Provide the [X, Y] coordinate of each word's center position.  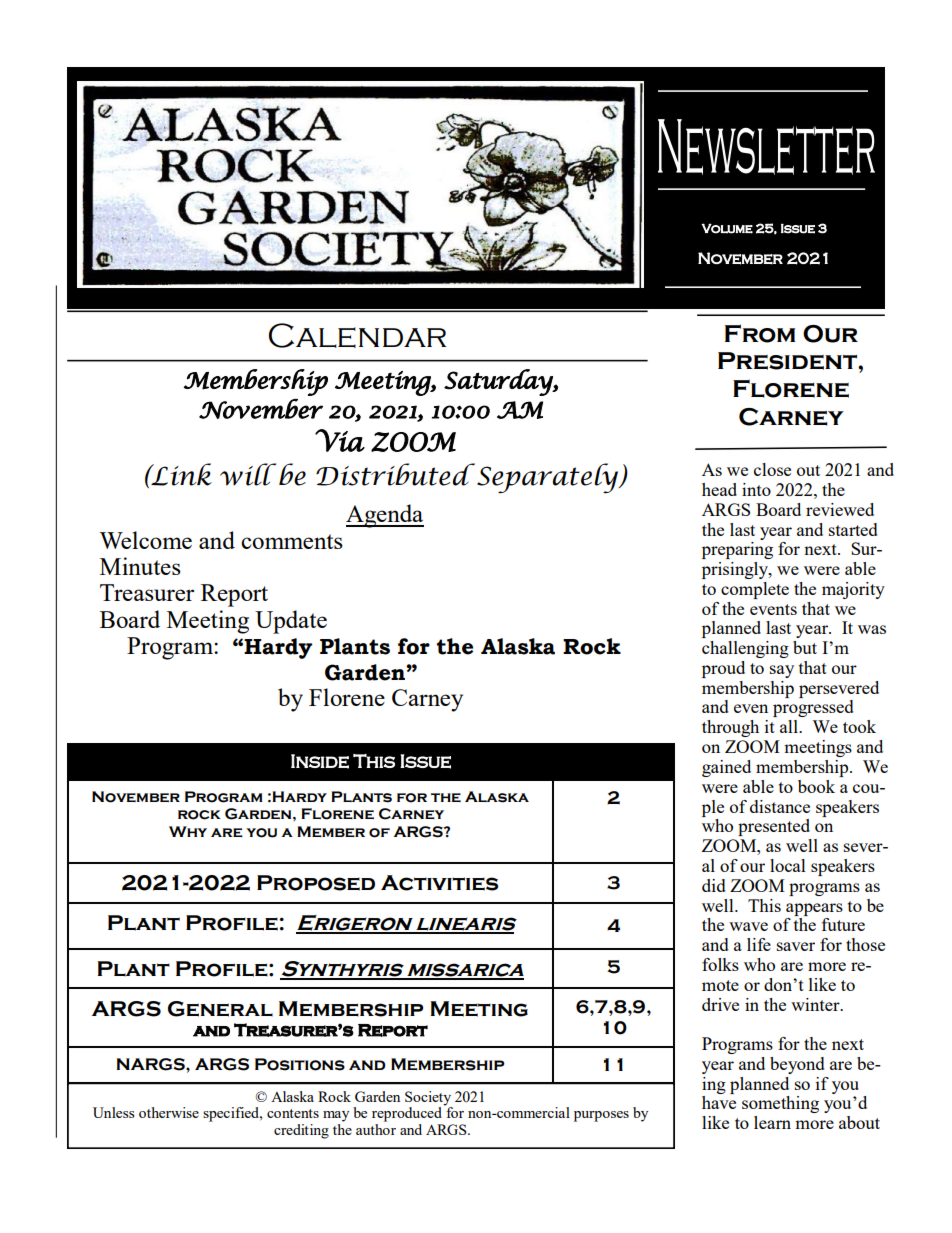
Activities [439, 883]
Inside [320, 761]
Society [429, 1099]
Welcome [145, 540]
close [772, 469]
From [760, 333]
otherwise [169, 1112]
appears [814, 909]
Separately [549, 478]
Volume [727, 228]
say [782, 671]
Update [291, 622]
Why [188, 831]
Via [340, 440]
